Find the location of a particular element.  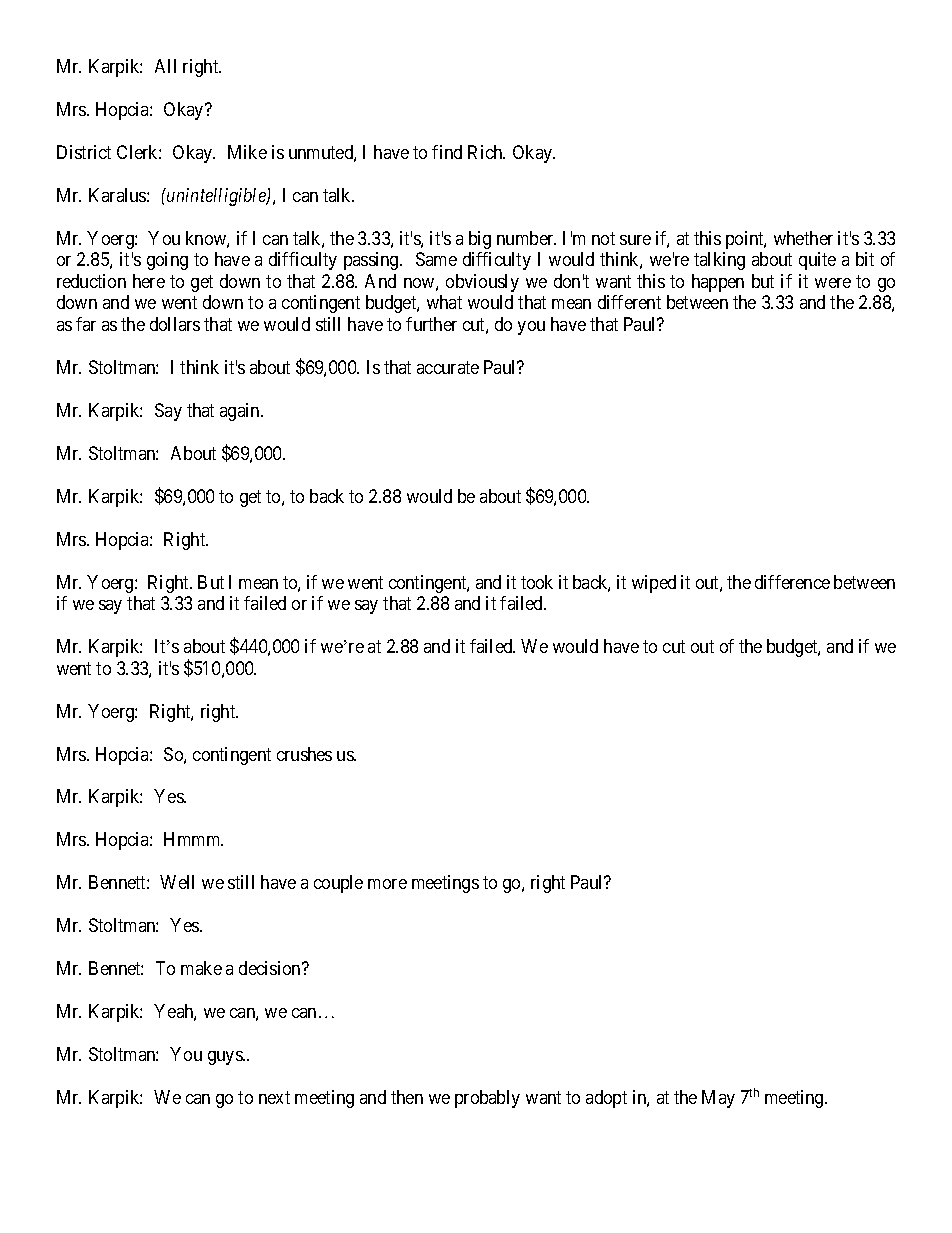

here is located at coordinates (149, 281).
